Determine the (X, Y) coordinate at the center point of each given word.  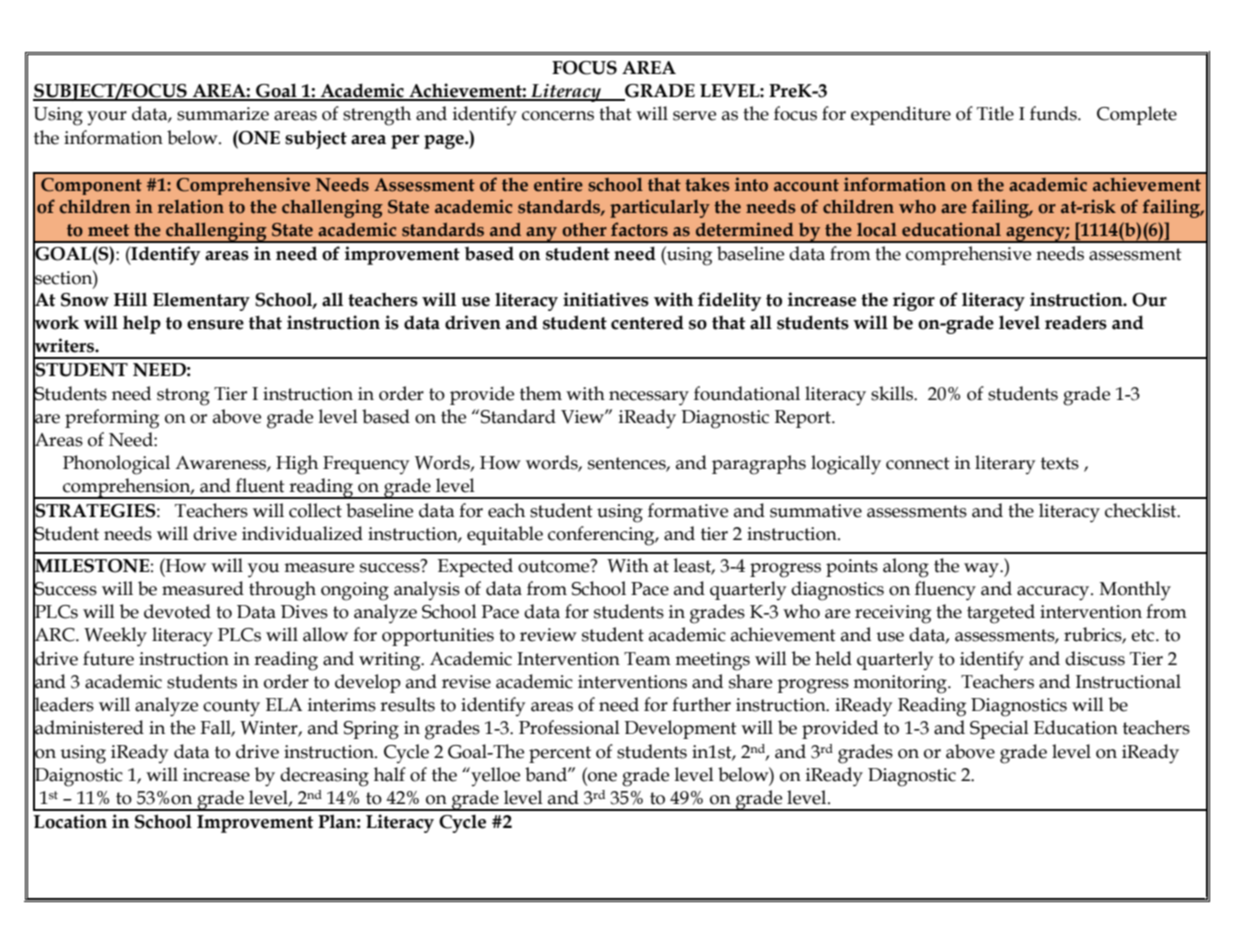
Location (70, 821)
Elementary (201, 301)
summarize (223, 114)
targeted (1001, 614)
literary (1005, 464)
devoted (177, 611)
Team (647, 659)
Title (995, 113)
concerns (558, 116)
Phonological (116, 465)
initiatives (606, 299)
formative (688, 510)
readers (1076, 323)
